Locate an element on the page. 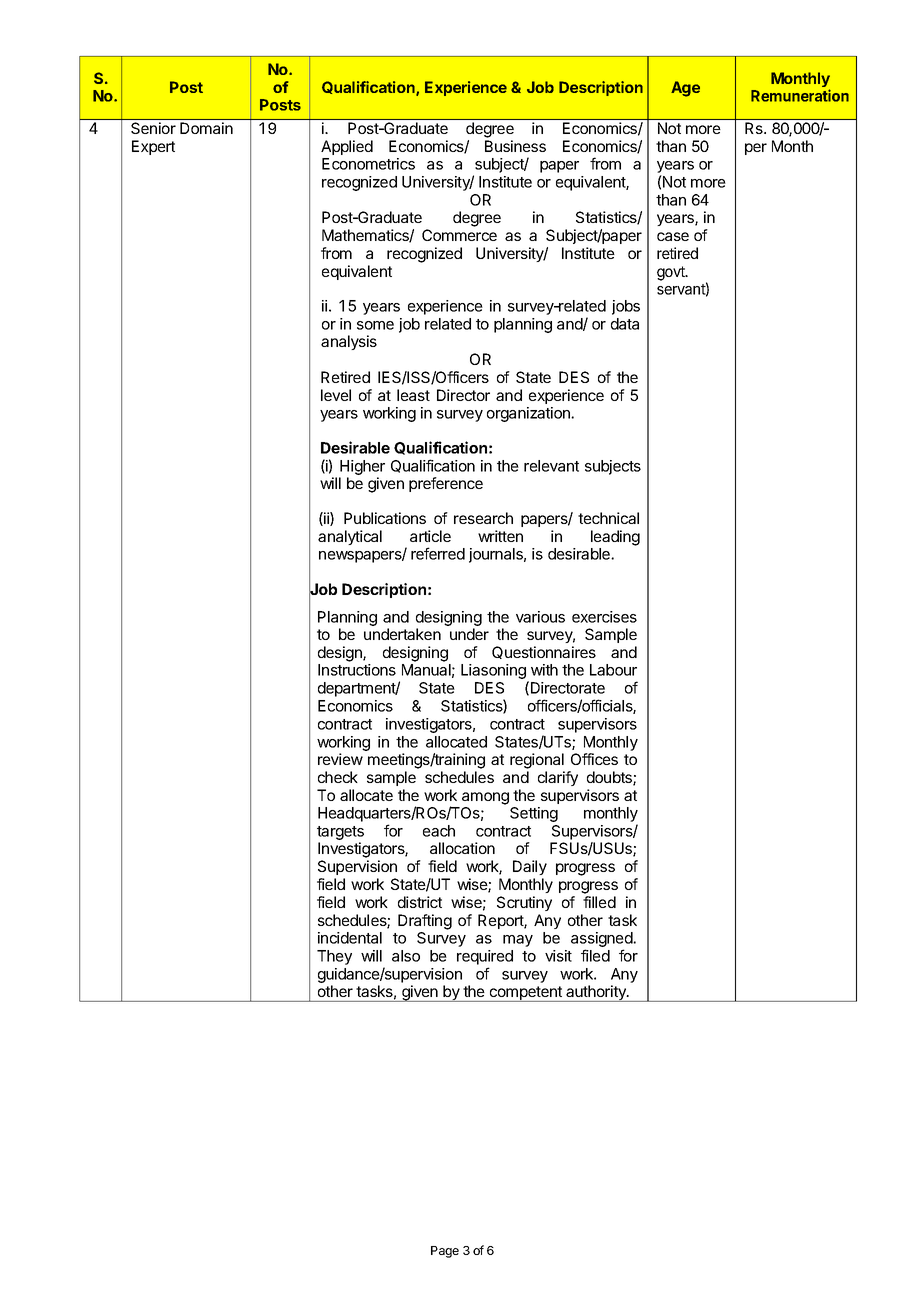  filled is located at coordinates (599, 902).
